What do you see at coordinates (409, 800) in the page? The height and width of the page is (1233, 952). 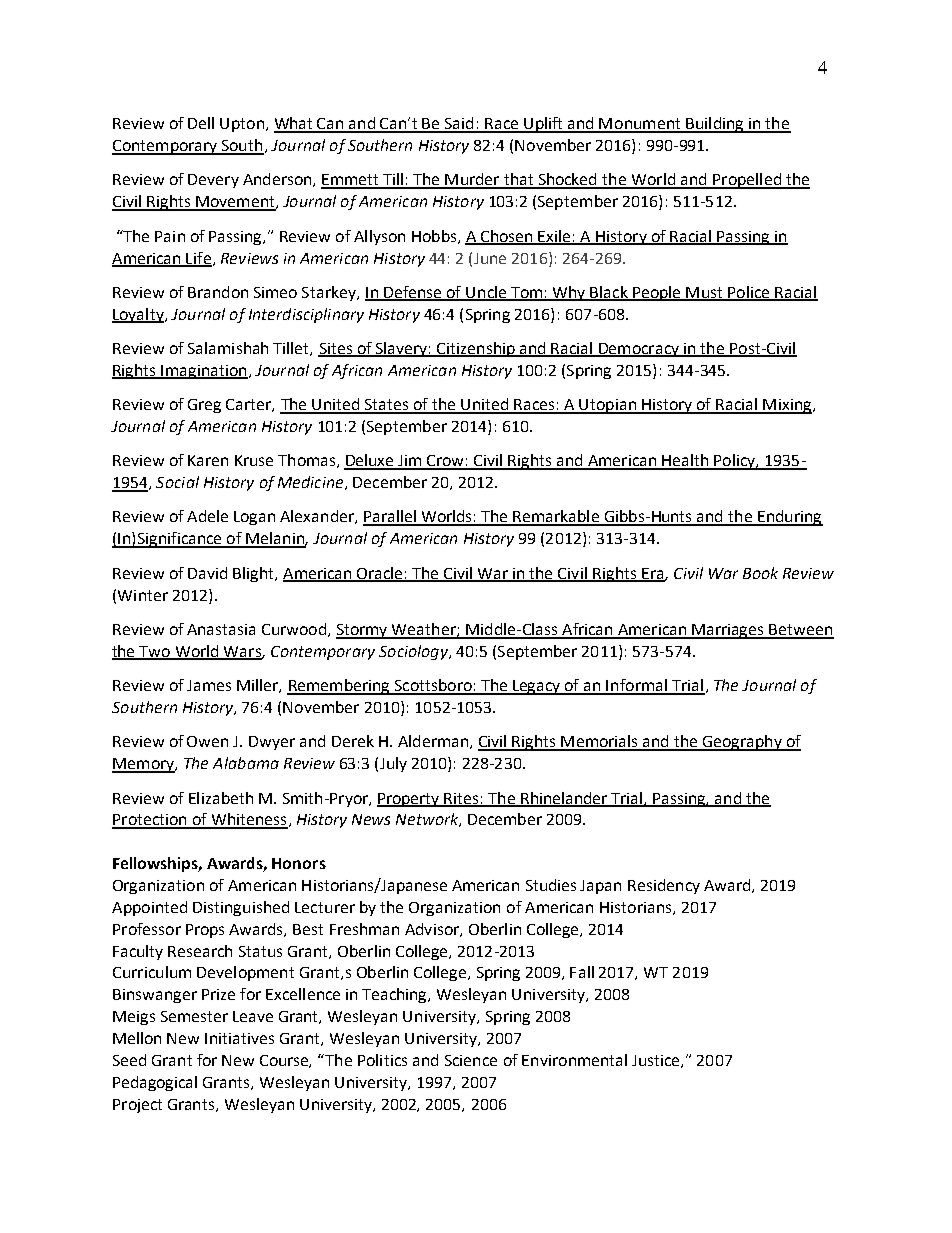 I see `Property` at bounding box center [409, 800].
